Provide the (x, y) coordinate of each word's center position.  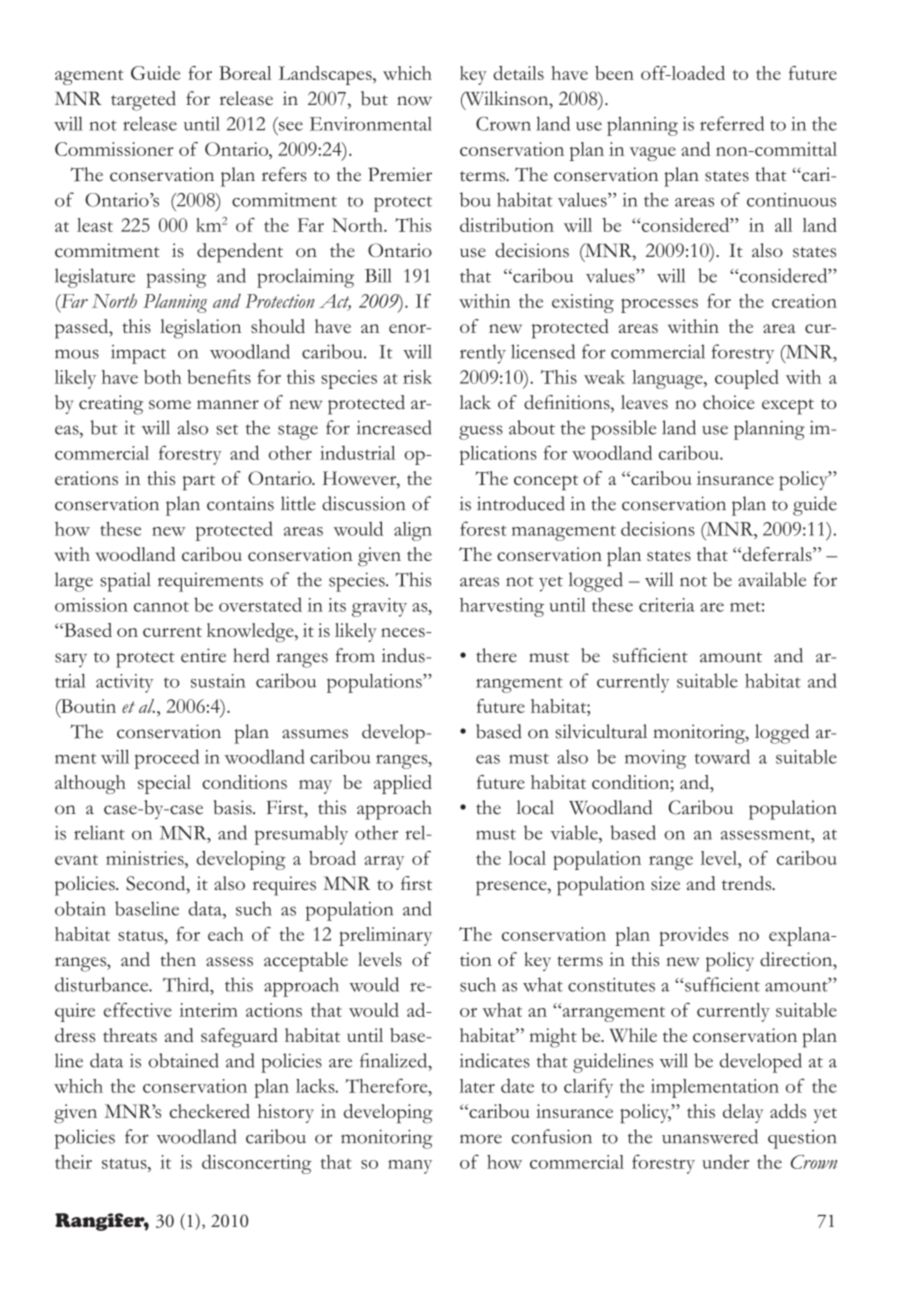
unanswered (710, 1136)
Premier (400, 174)
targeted (143, 101)
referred (732, 123)
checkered (209, 1111)
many (410, 1167)
